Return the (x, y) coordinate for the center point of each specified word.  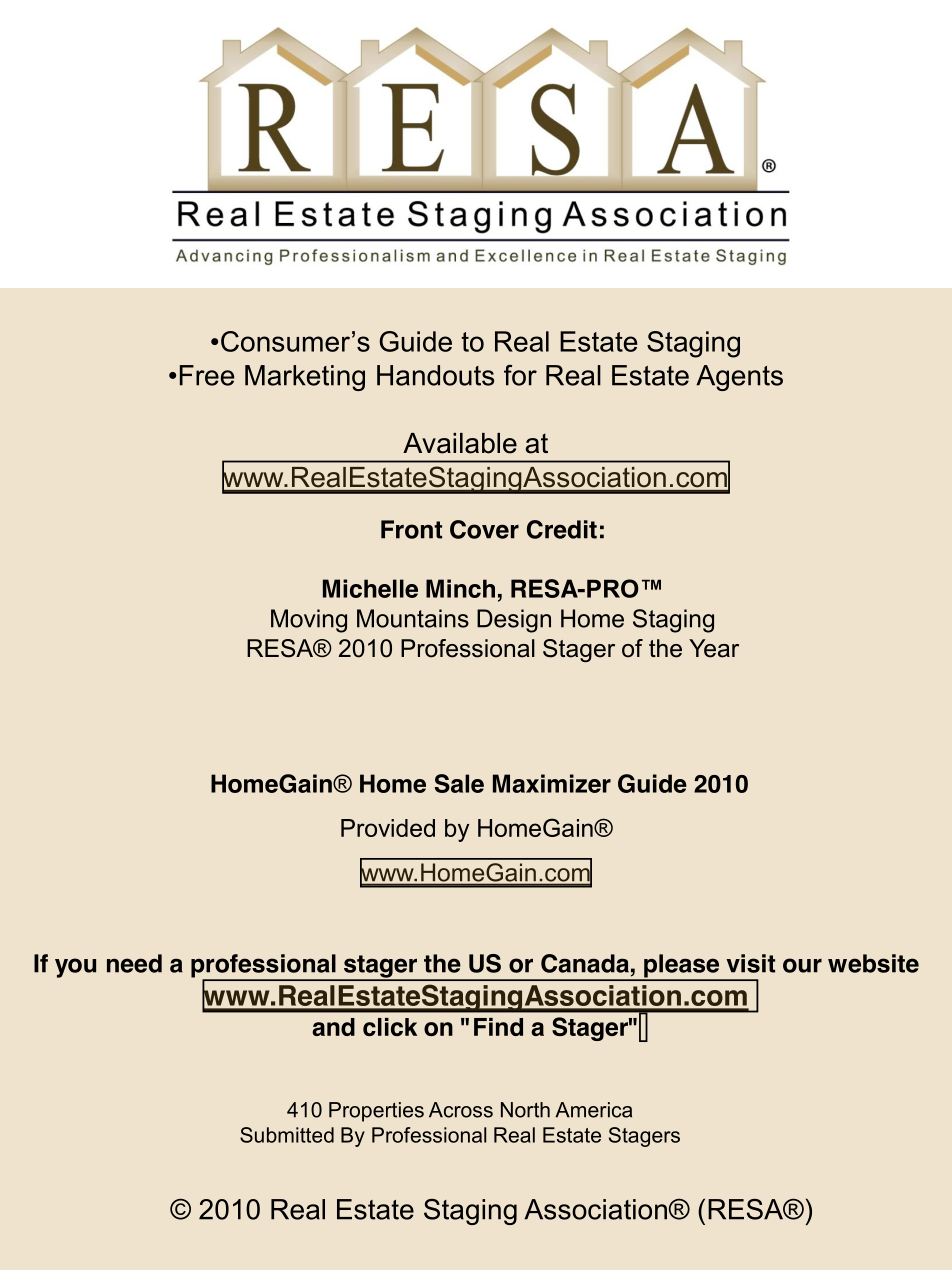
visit (750, 963)
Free (207, 375)
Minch (460, 588)
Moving (309, 621)
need (134, 963)
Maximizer (552, 783)
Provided (388, 828)
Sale (459, 783)
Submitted (287, 1135)
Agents (739, 378)
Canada (585, 963)
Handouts (435, 375)
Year (714, 648)
